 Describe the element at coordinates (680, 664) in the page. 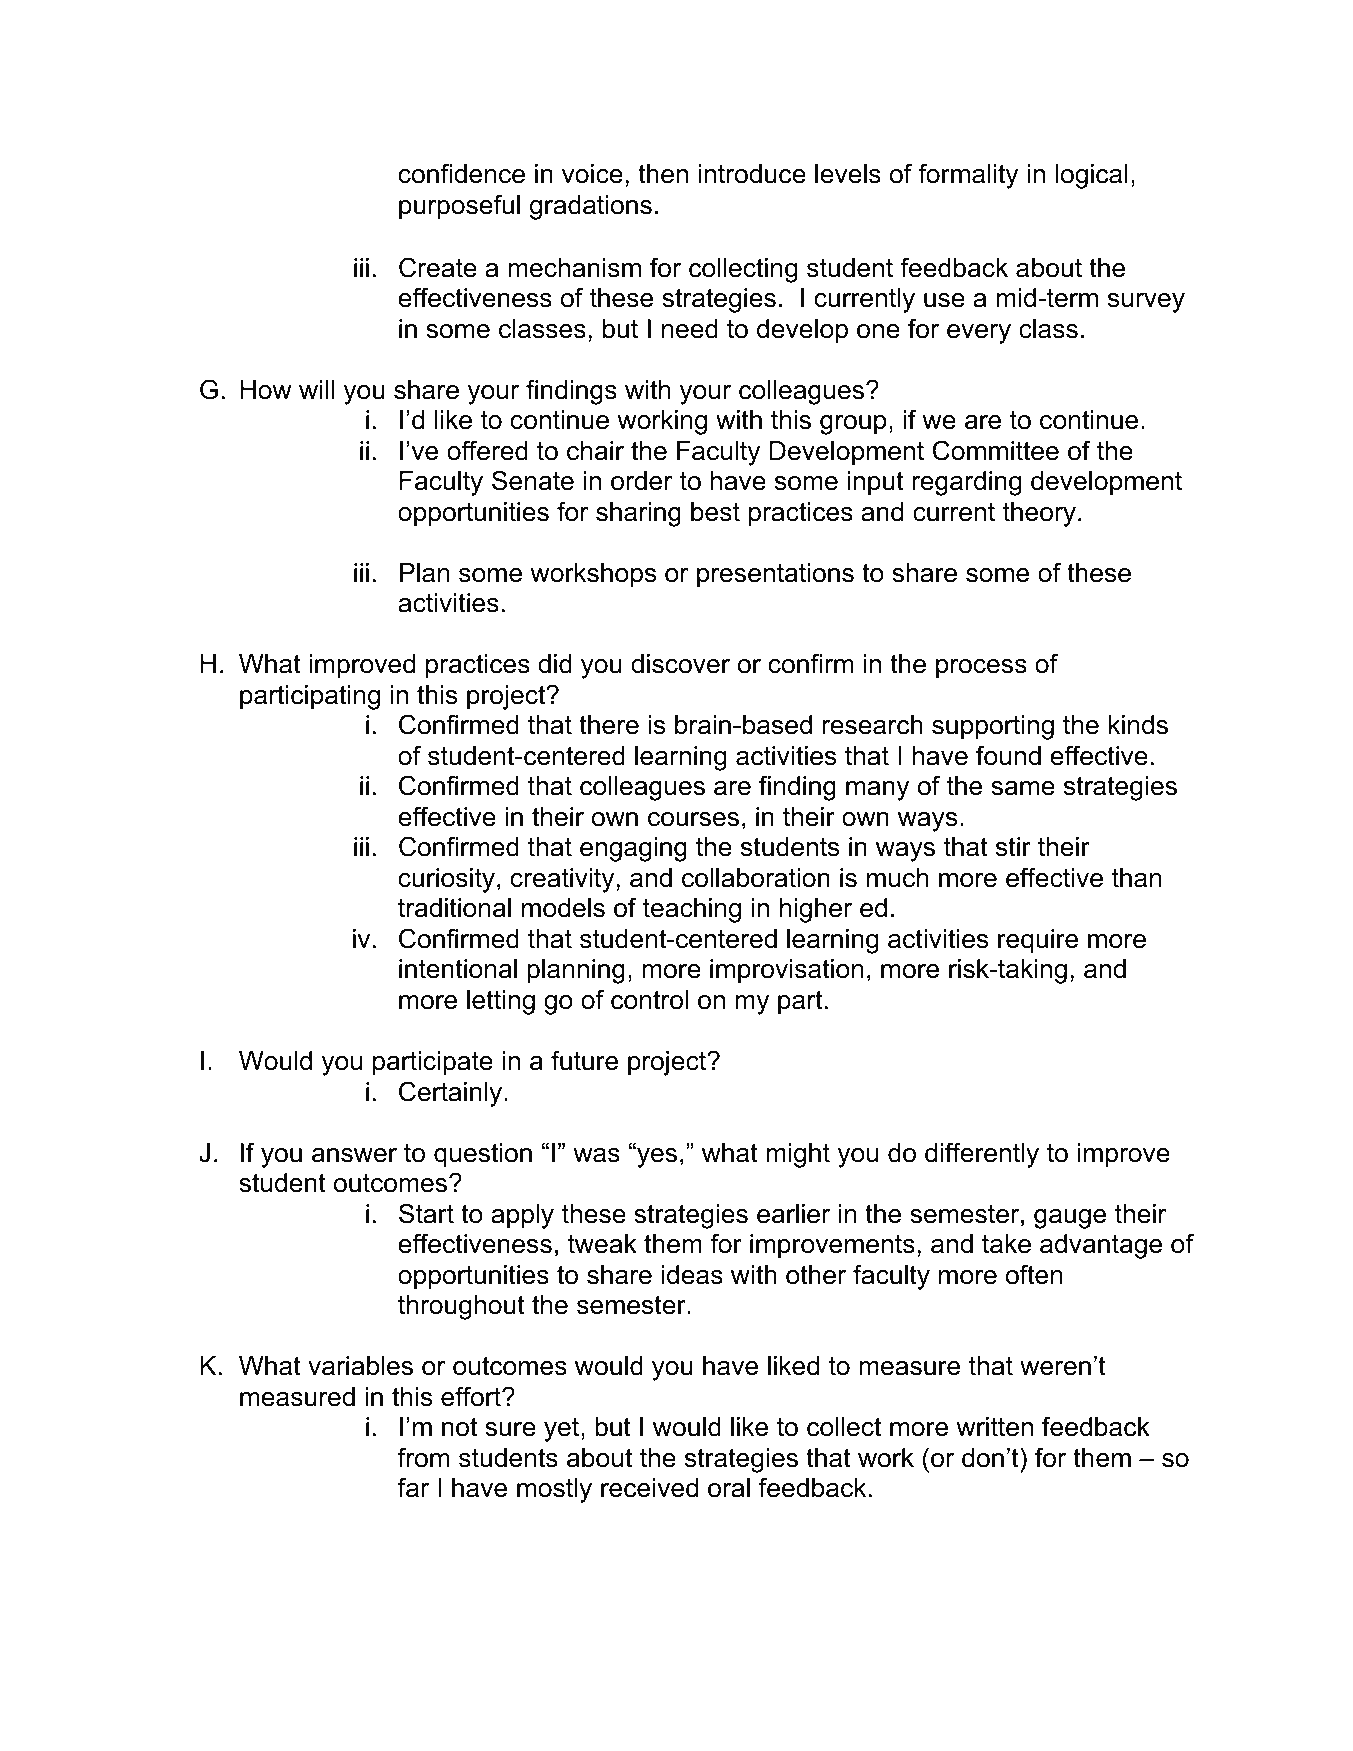

I see `discover` at that location.
